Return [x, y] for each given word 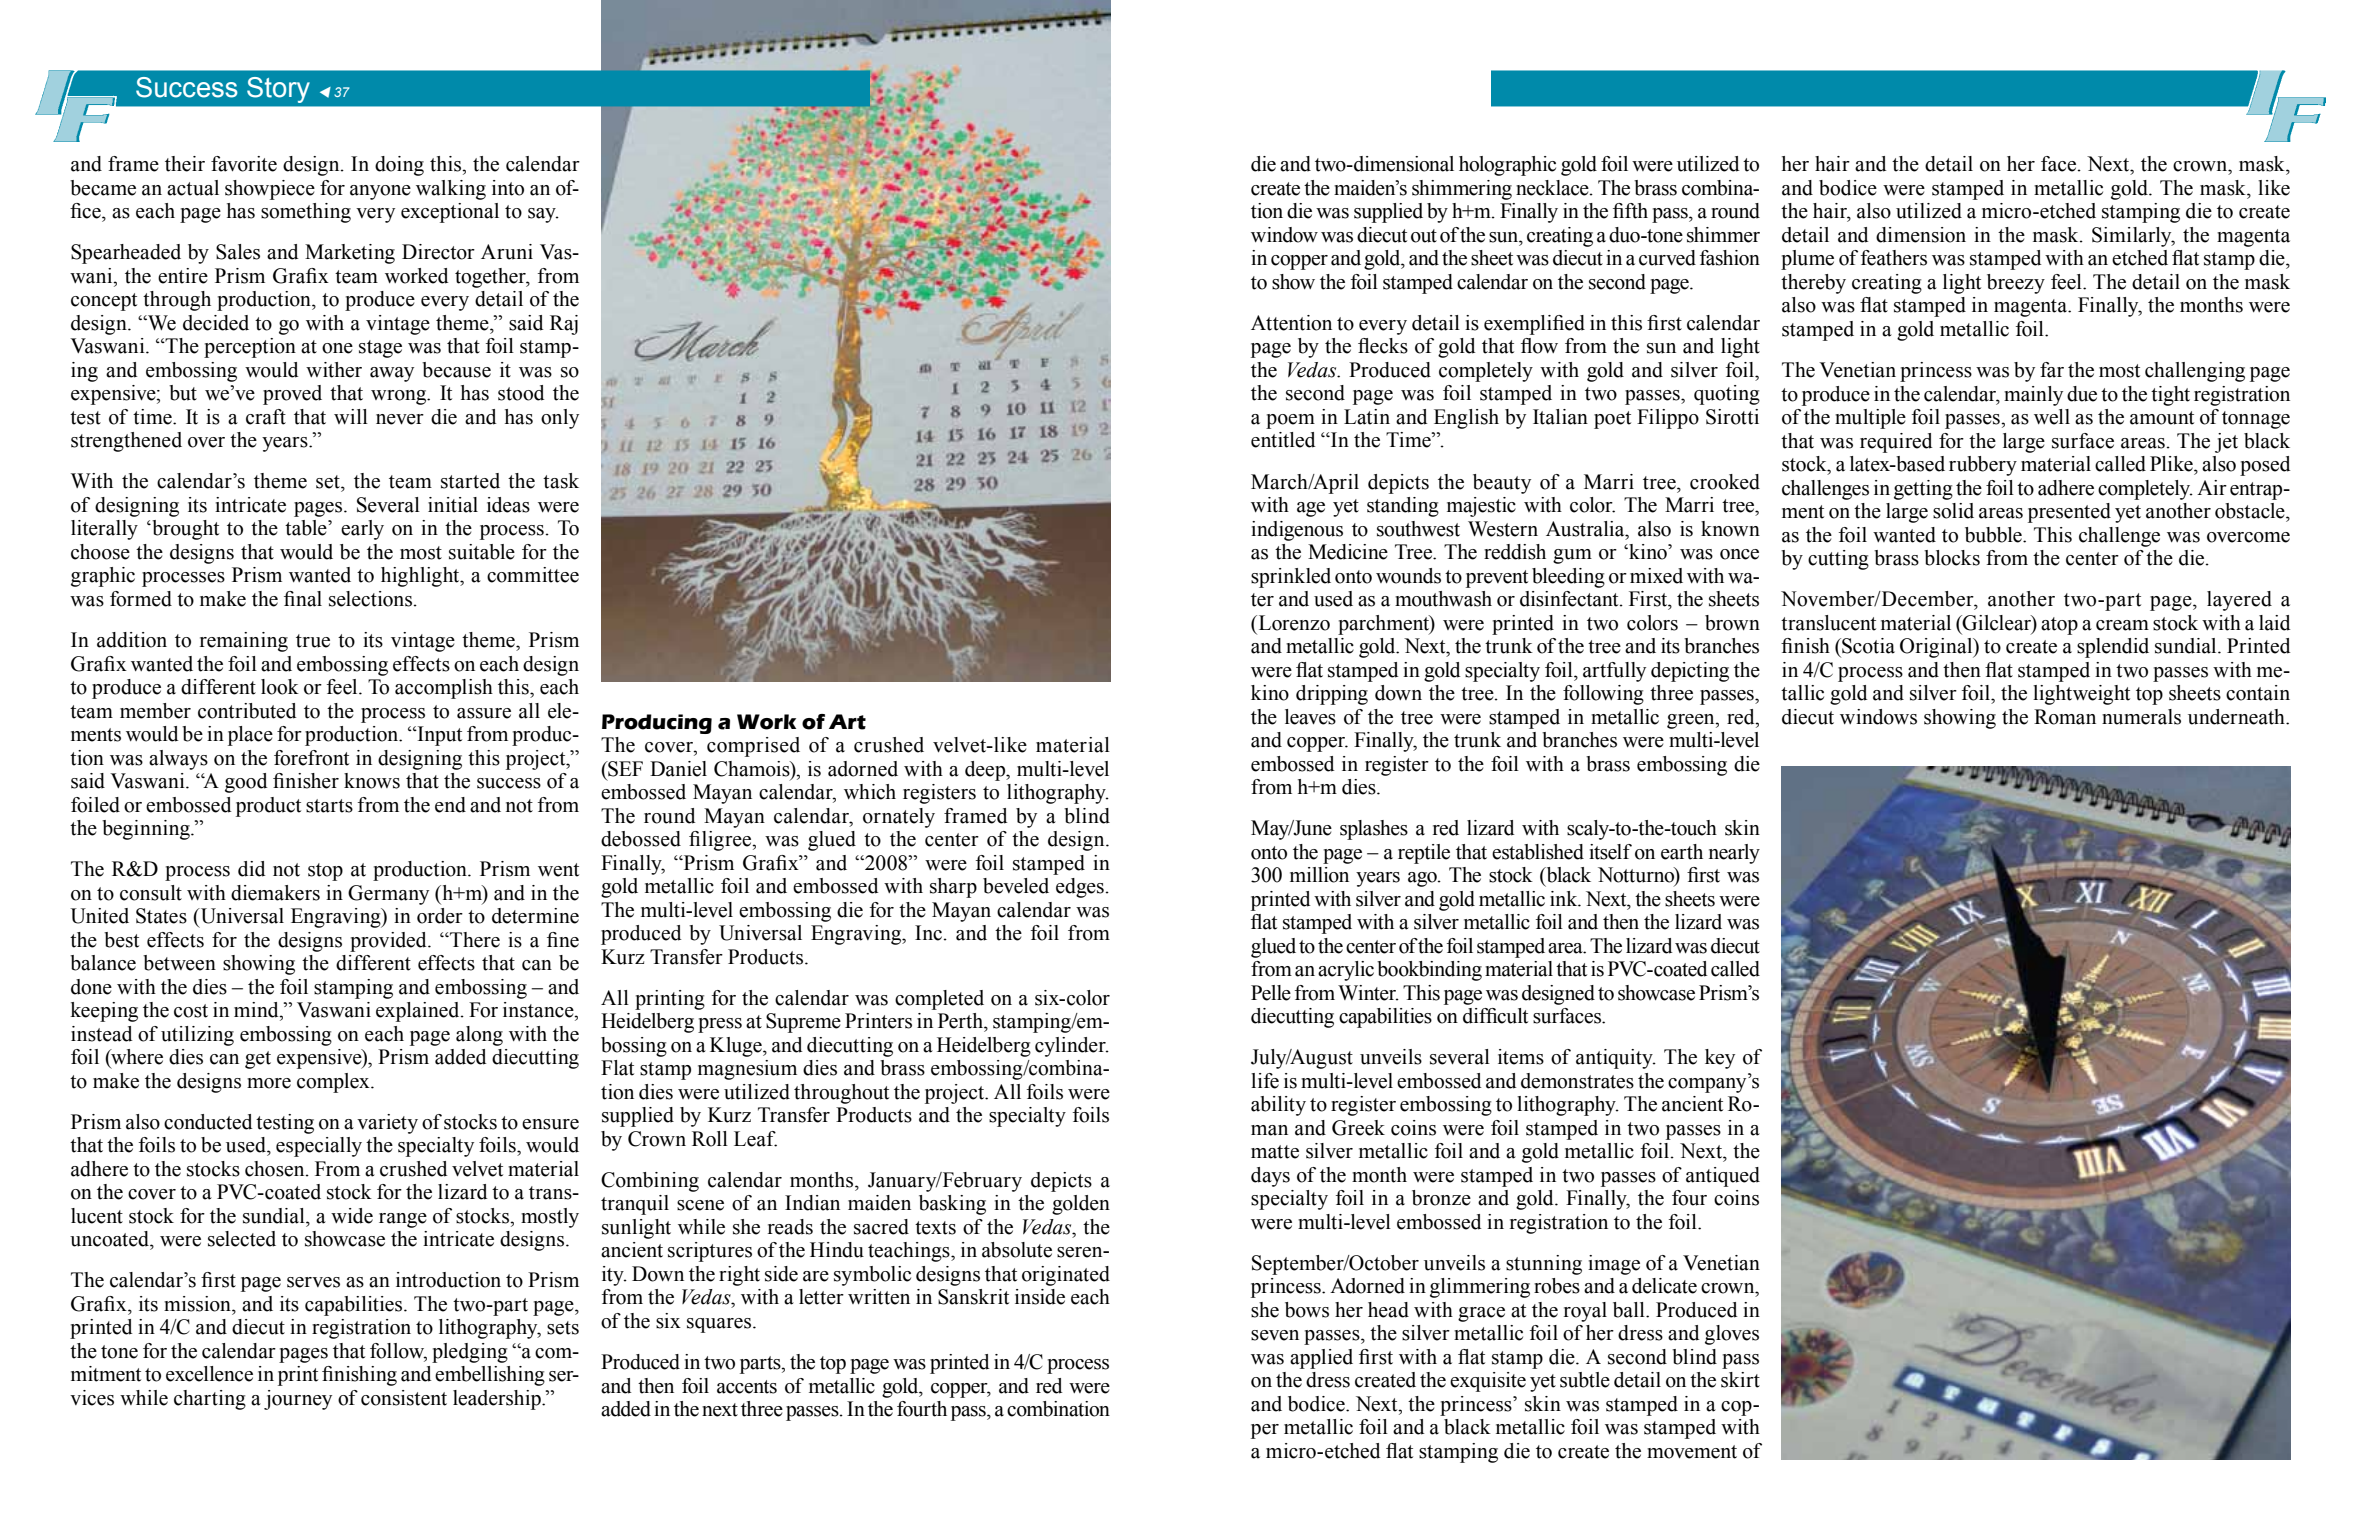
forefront [311, 758]
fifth [1630, 211]
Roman [2065, 717]
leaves [1310, 717]
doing [399, 166]
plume [1807, 260]
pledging [470, 1353]
